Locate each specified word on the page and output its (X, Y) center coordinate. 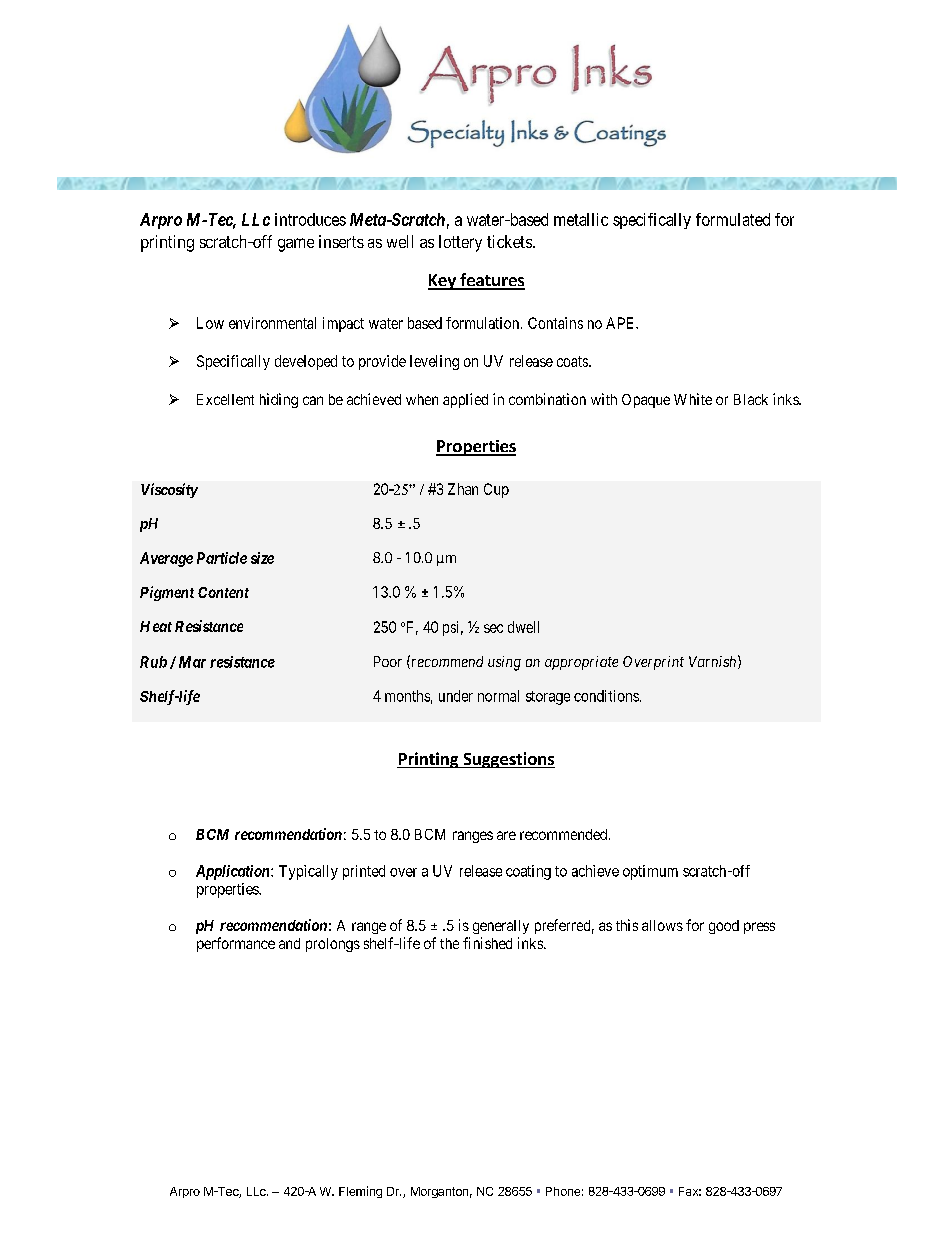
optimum (650, 872)
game (296, 245)
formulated (733, 219)
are (506, 835)
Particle (222, 558)
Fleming (360, 1192)
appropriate (581, 663)
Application (234, 872)
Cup (496, 490)
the (449, 943)
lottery (460, 243)
